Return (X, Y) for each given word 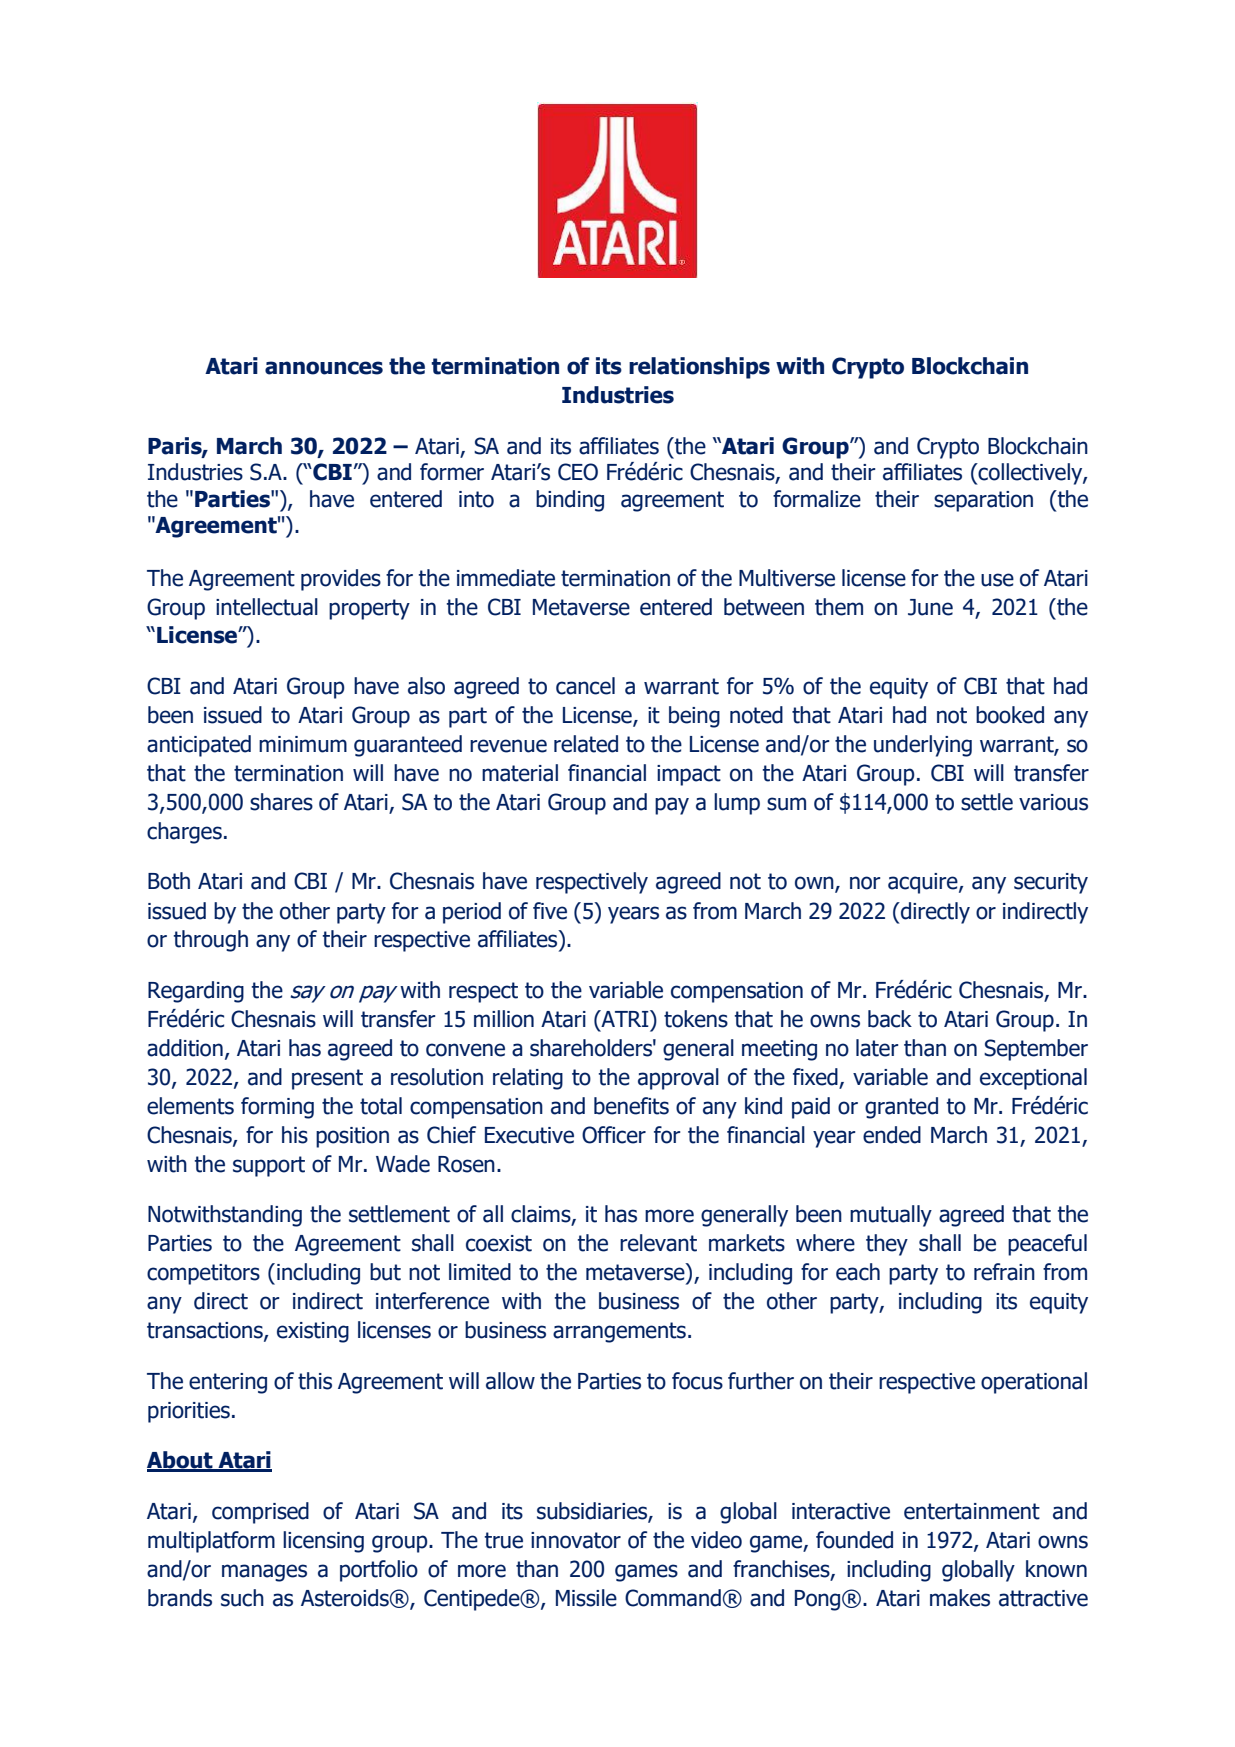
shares (281, 802)
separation (983, 501)
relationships (699, 368)
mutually (891, 1216)
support (269, 1166)
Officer (614, 1135)
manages (264, 1573)
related (586, 744)
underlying (923, 746)
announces (324, 368)
